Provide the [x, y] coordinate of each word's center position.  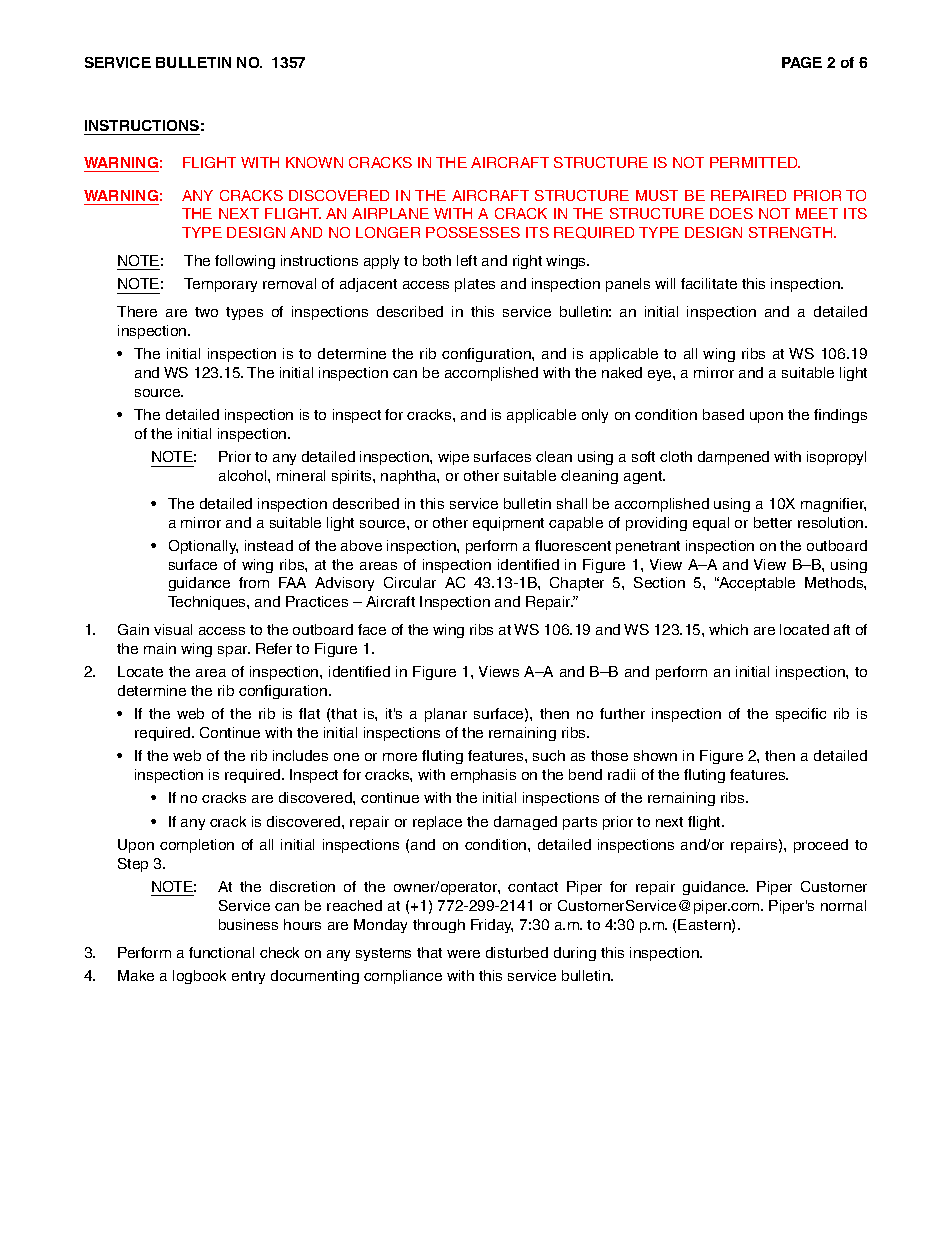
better [773, 522]
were [463, 954]
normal [843, 905]
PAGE [802, 62]
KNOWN [314, 162]
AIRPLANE [390, 213]
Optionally [203, 547]
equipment [508, 524]
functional [221, 952]
